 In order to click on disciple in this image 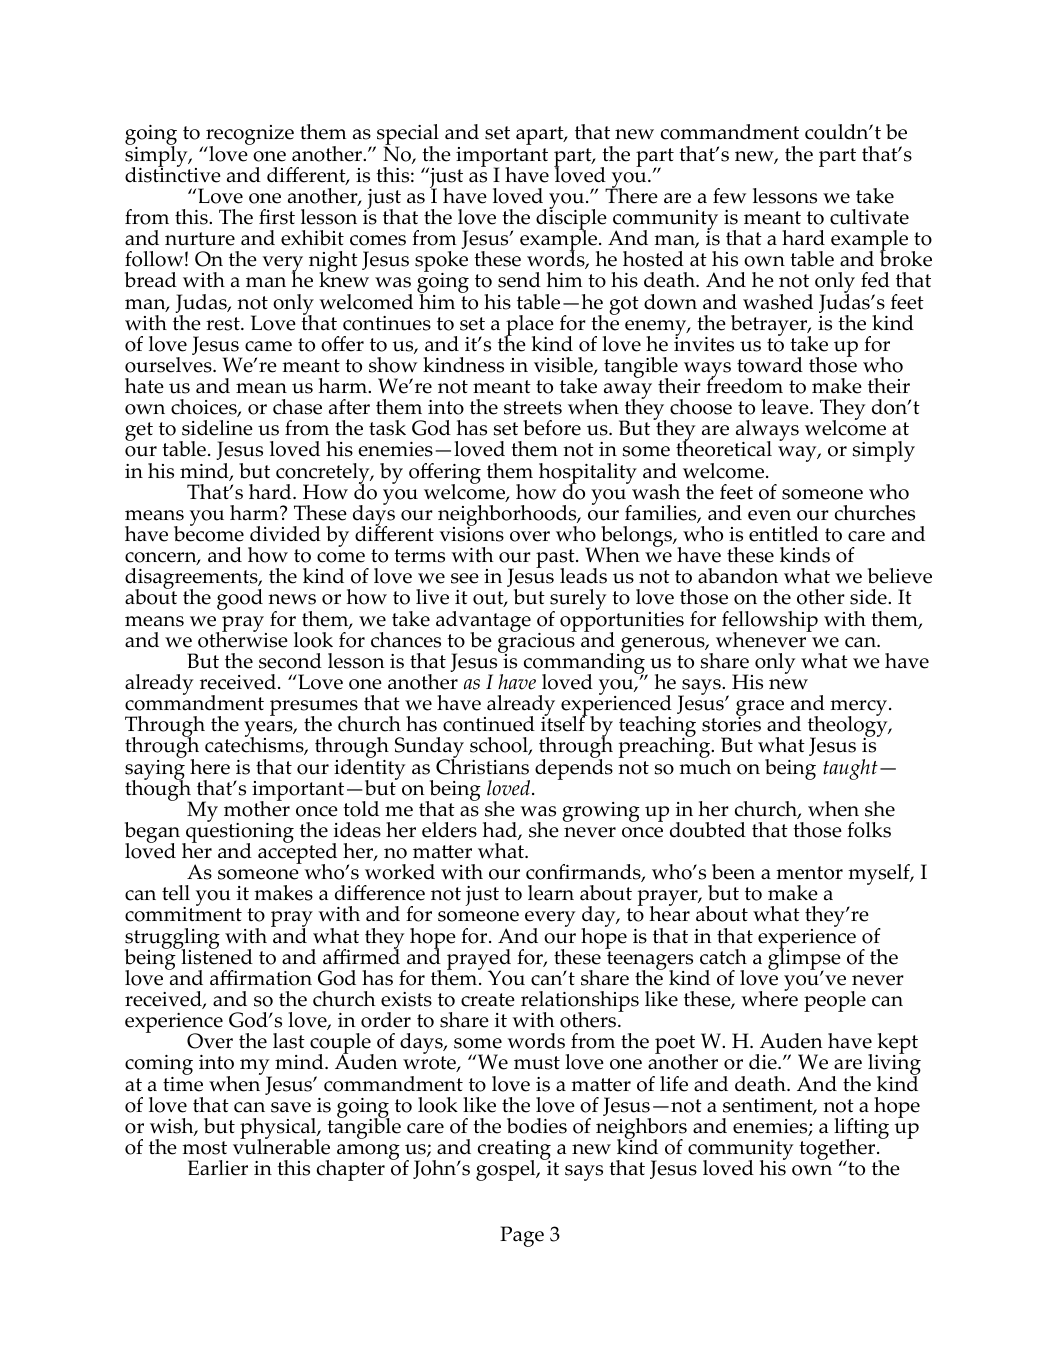, I will do `click(571, 220)`.
